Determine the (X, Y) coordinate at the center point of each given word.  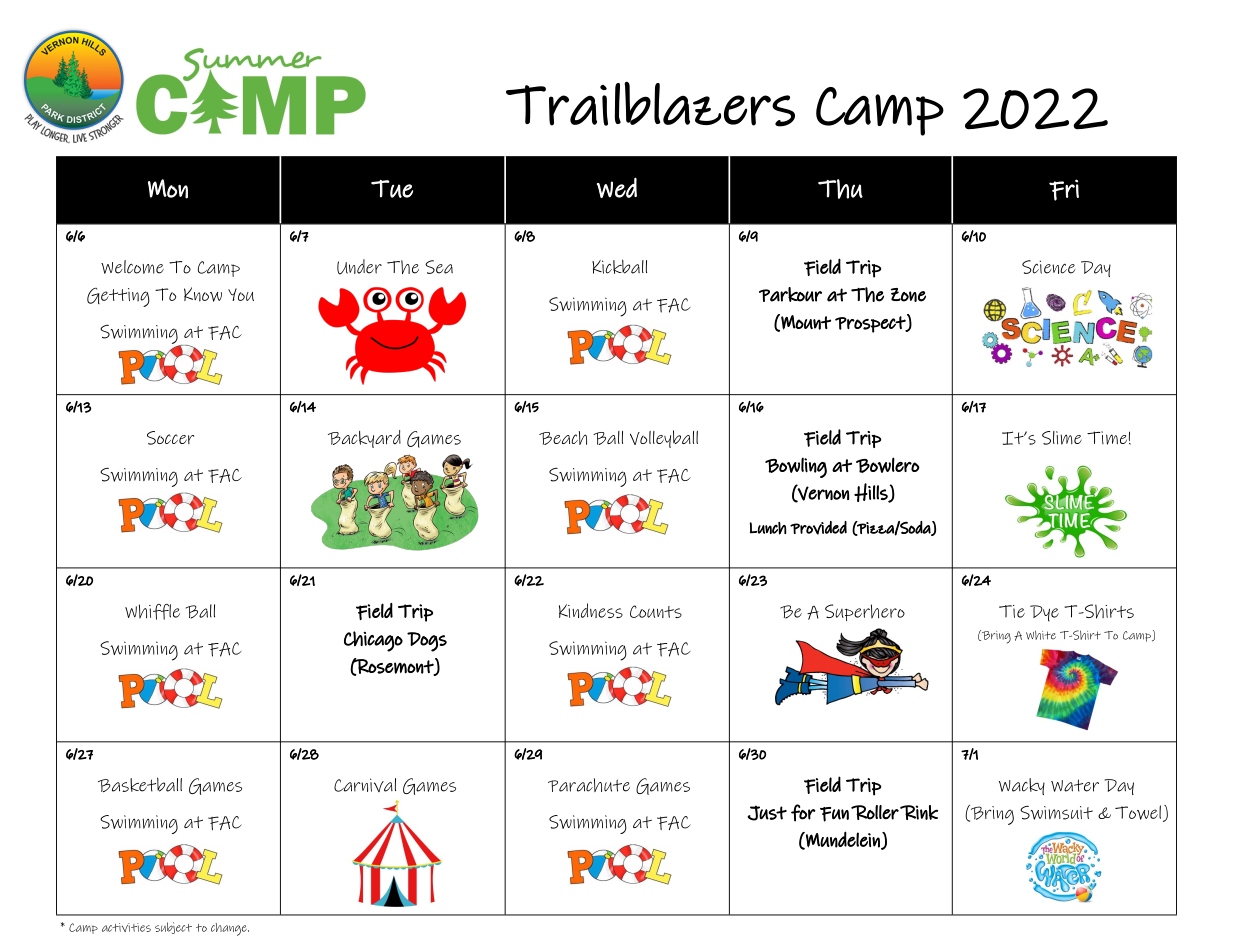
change (230, 929)
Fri (1064, 190)
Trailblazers (650, 104)
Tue (392, 189)
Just (767, 813)
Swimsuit (1056, 812)
